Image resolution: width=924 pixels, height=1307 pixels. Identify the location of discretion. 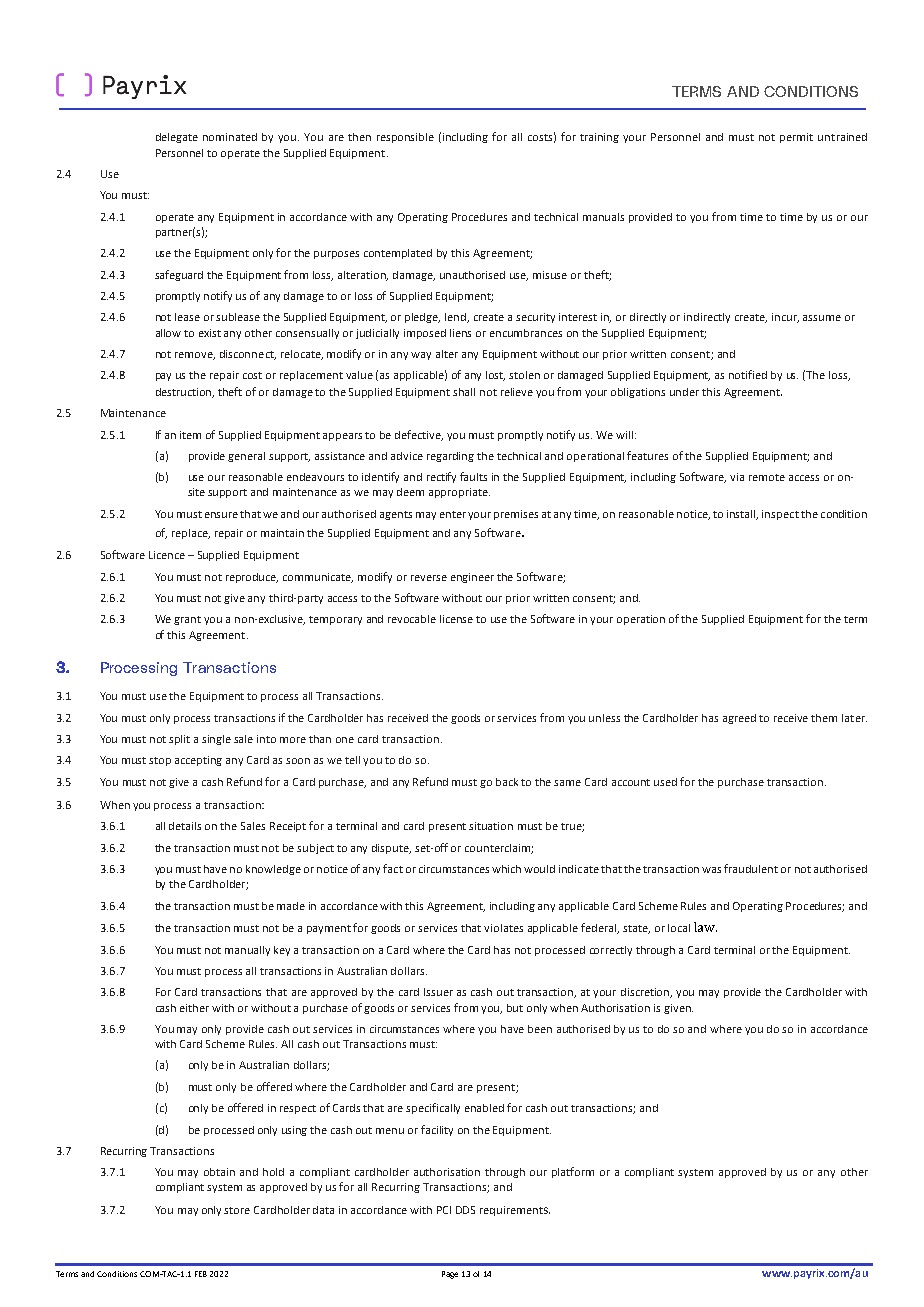
(646, 993).
